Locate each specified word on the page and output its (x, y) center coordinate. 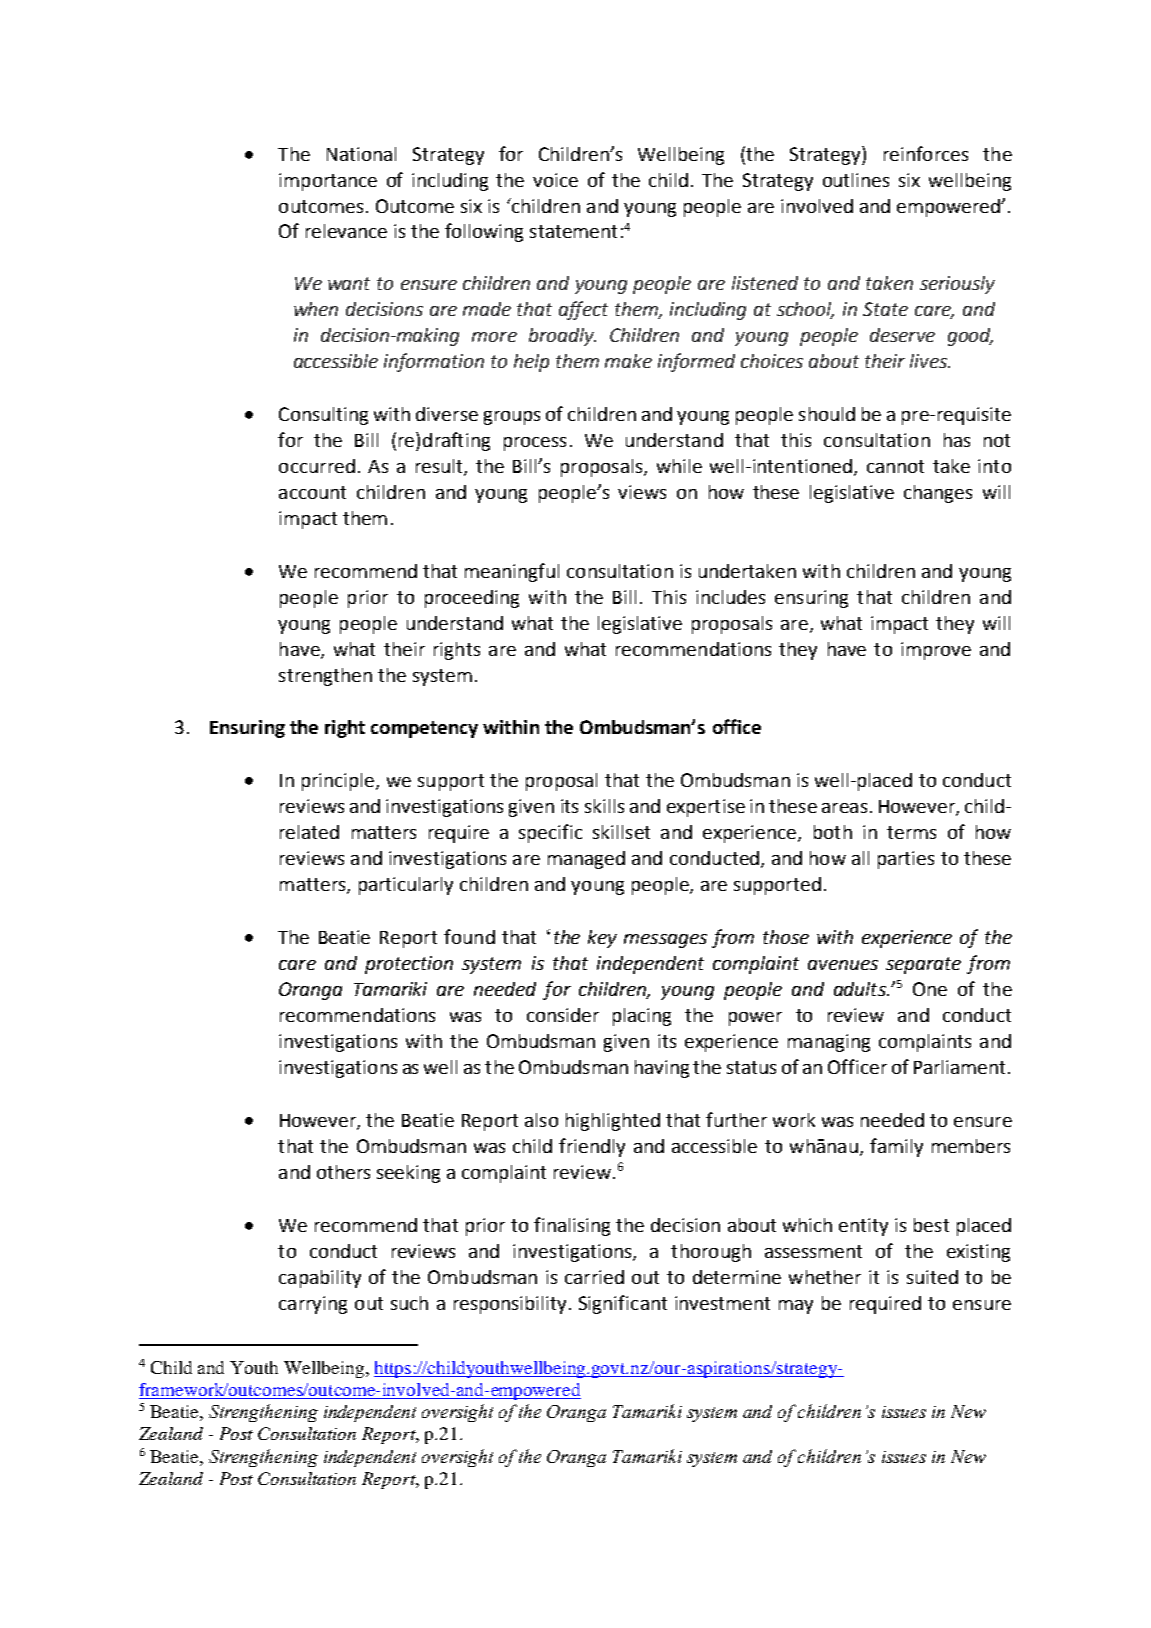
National (361, 154)
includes (730, 597)
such (409, 1303)
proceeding (472, 599)
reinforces (926, 153)
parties (906, 860)
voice (555, 180)
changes (938, 494)
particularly (406, 886)
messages (665, 941)
